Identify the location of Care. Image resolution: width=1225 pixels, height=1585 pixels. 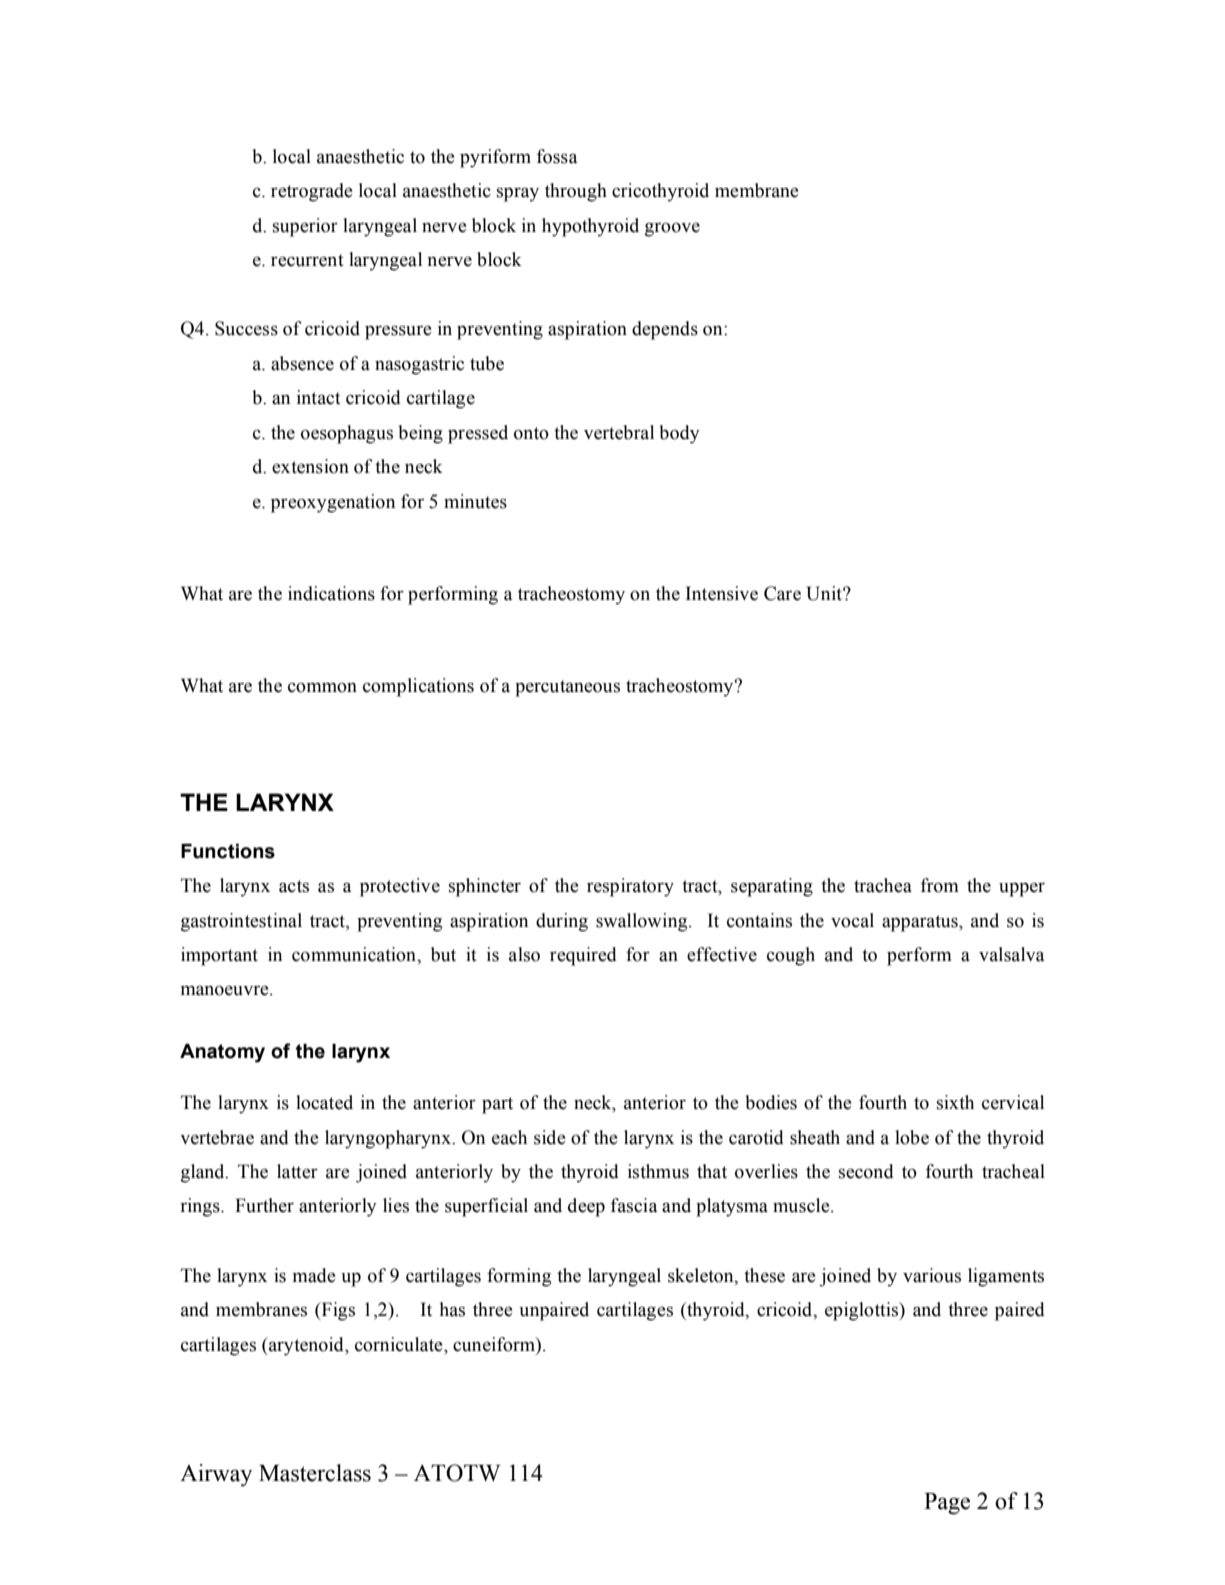
(782, 593).
